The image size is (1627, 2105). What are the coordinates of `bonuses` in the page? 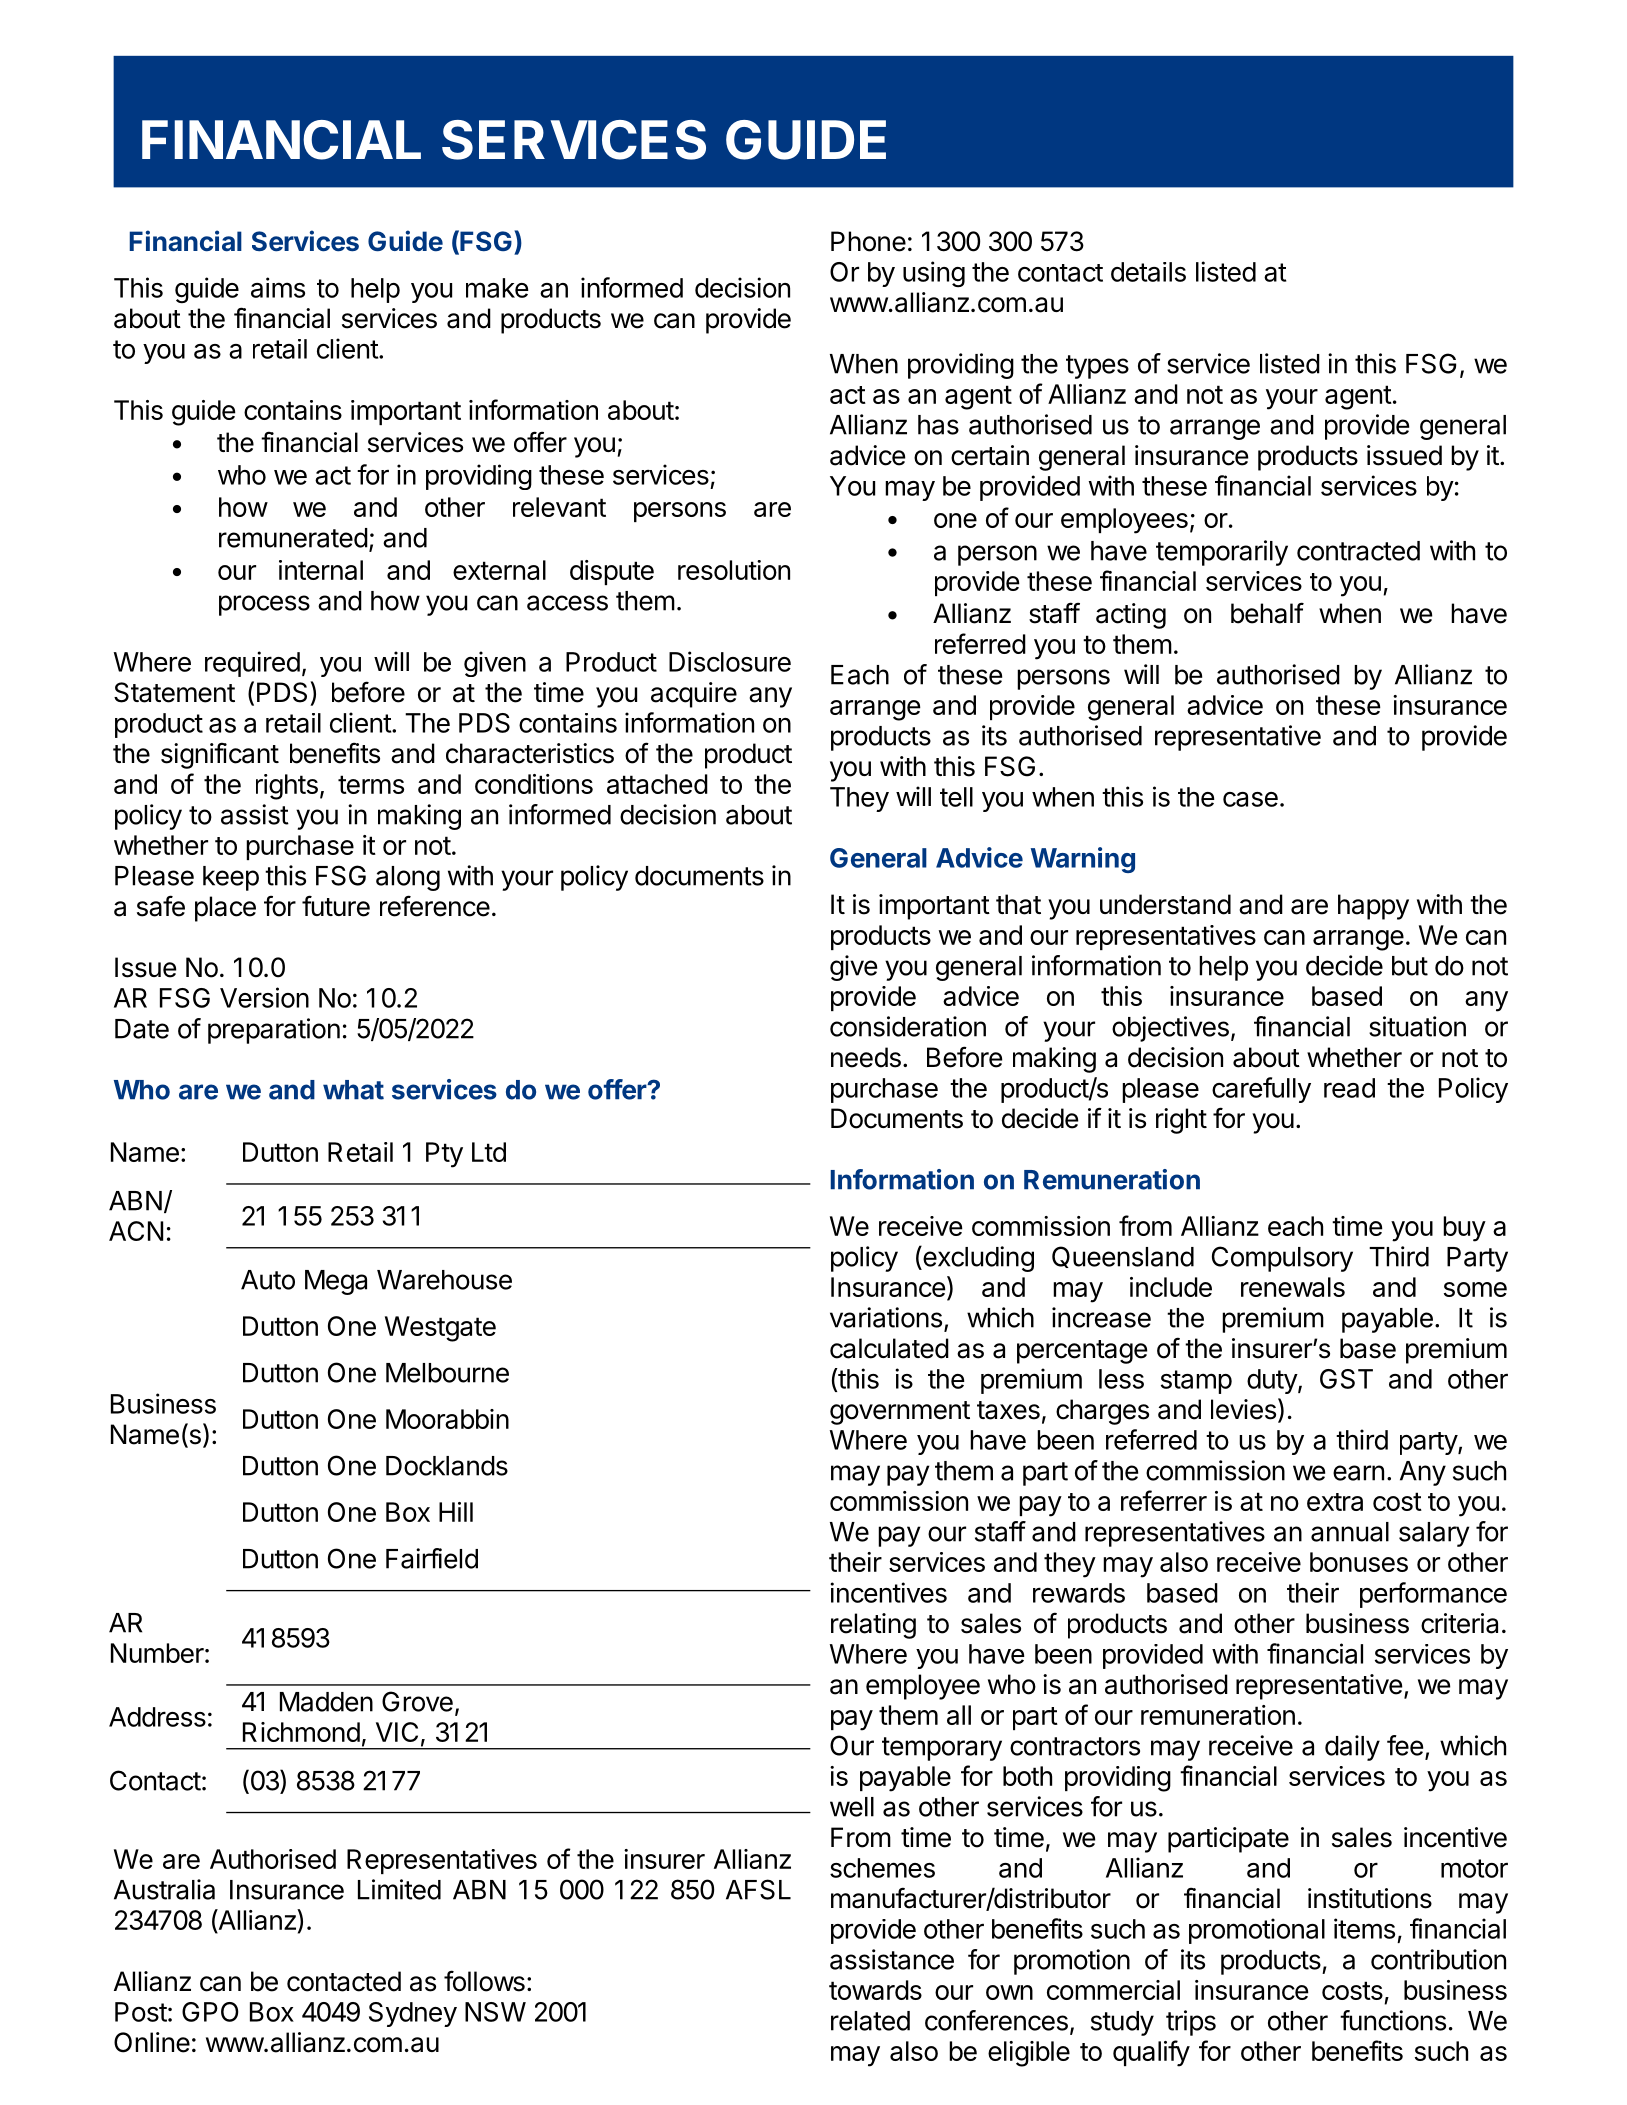 It's located at (1359, 1562).
